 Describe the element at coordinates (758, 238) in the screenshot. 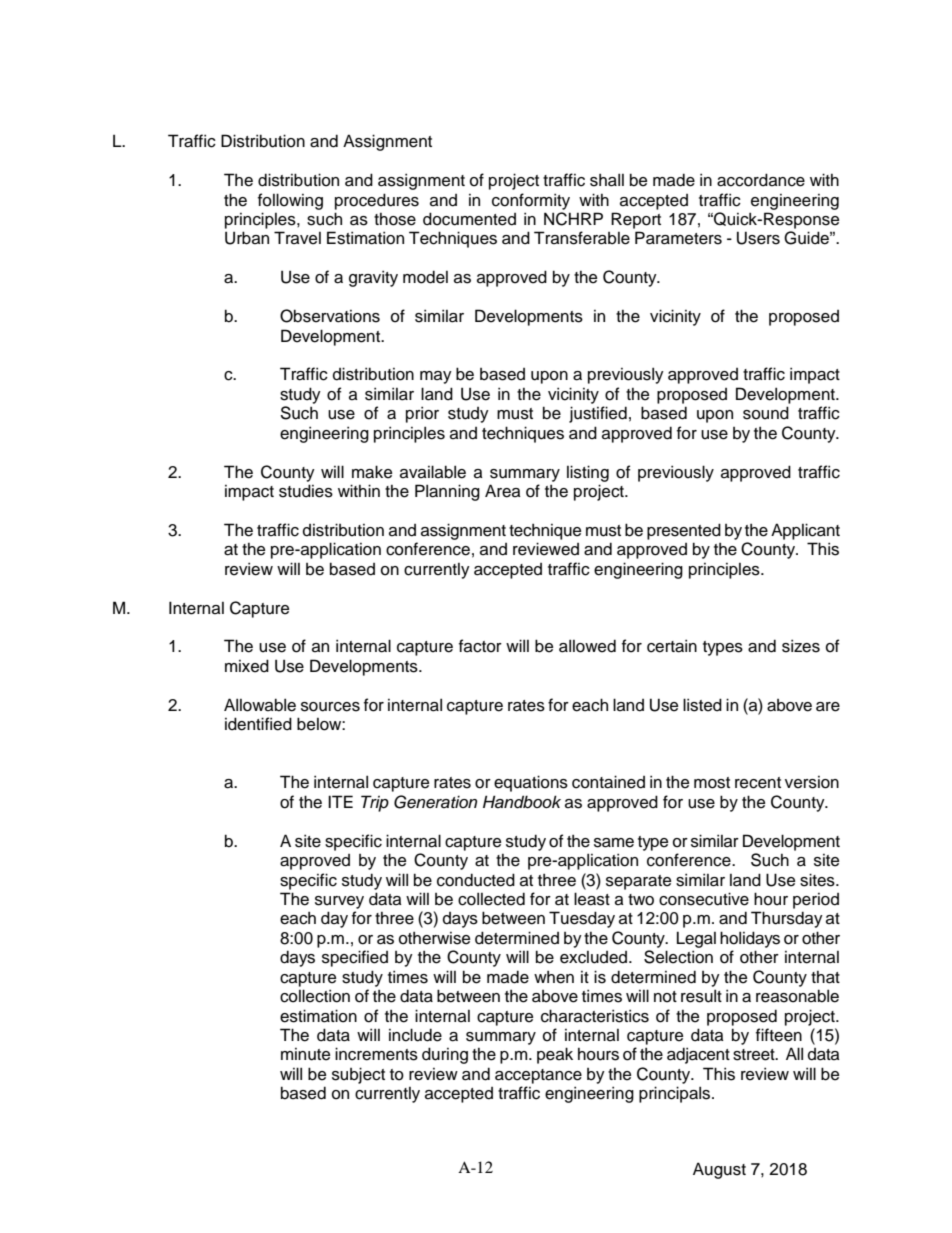

I see `Users` at that location.
